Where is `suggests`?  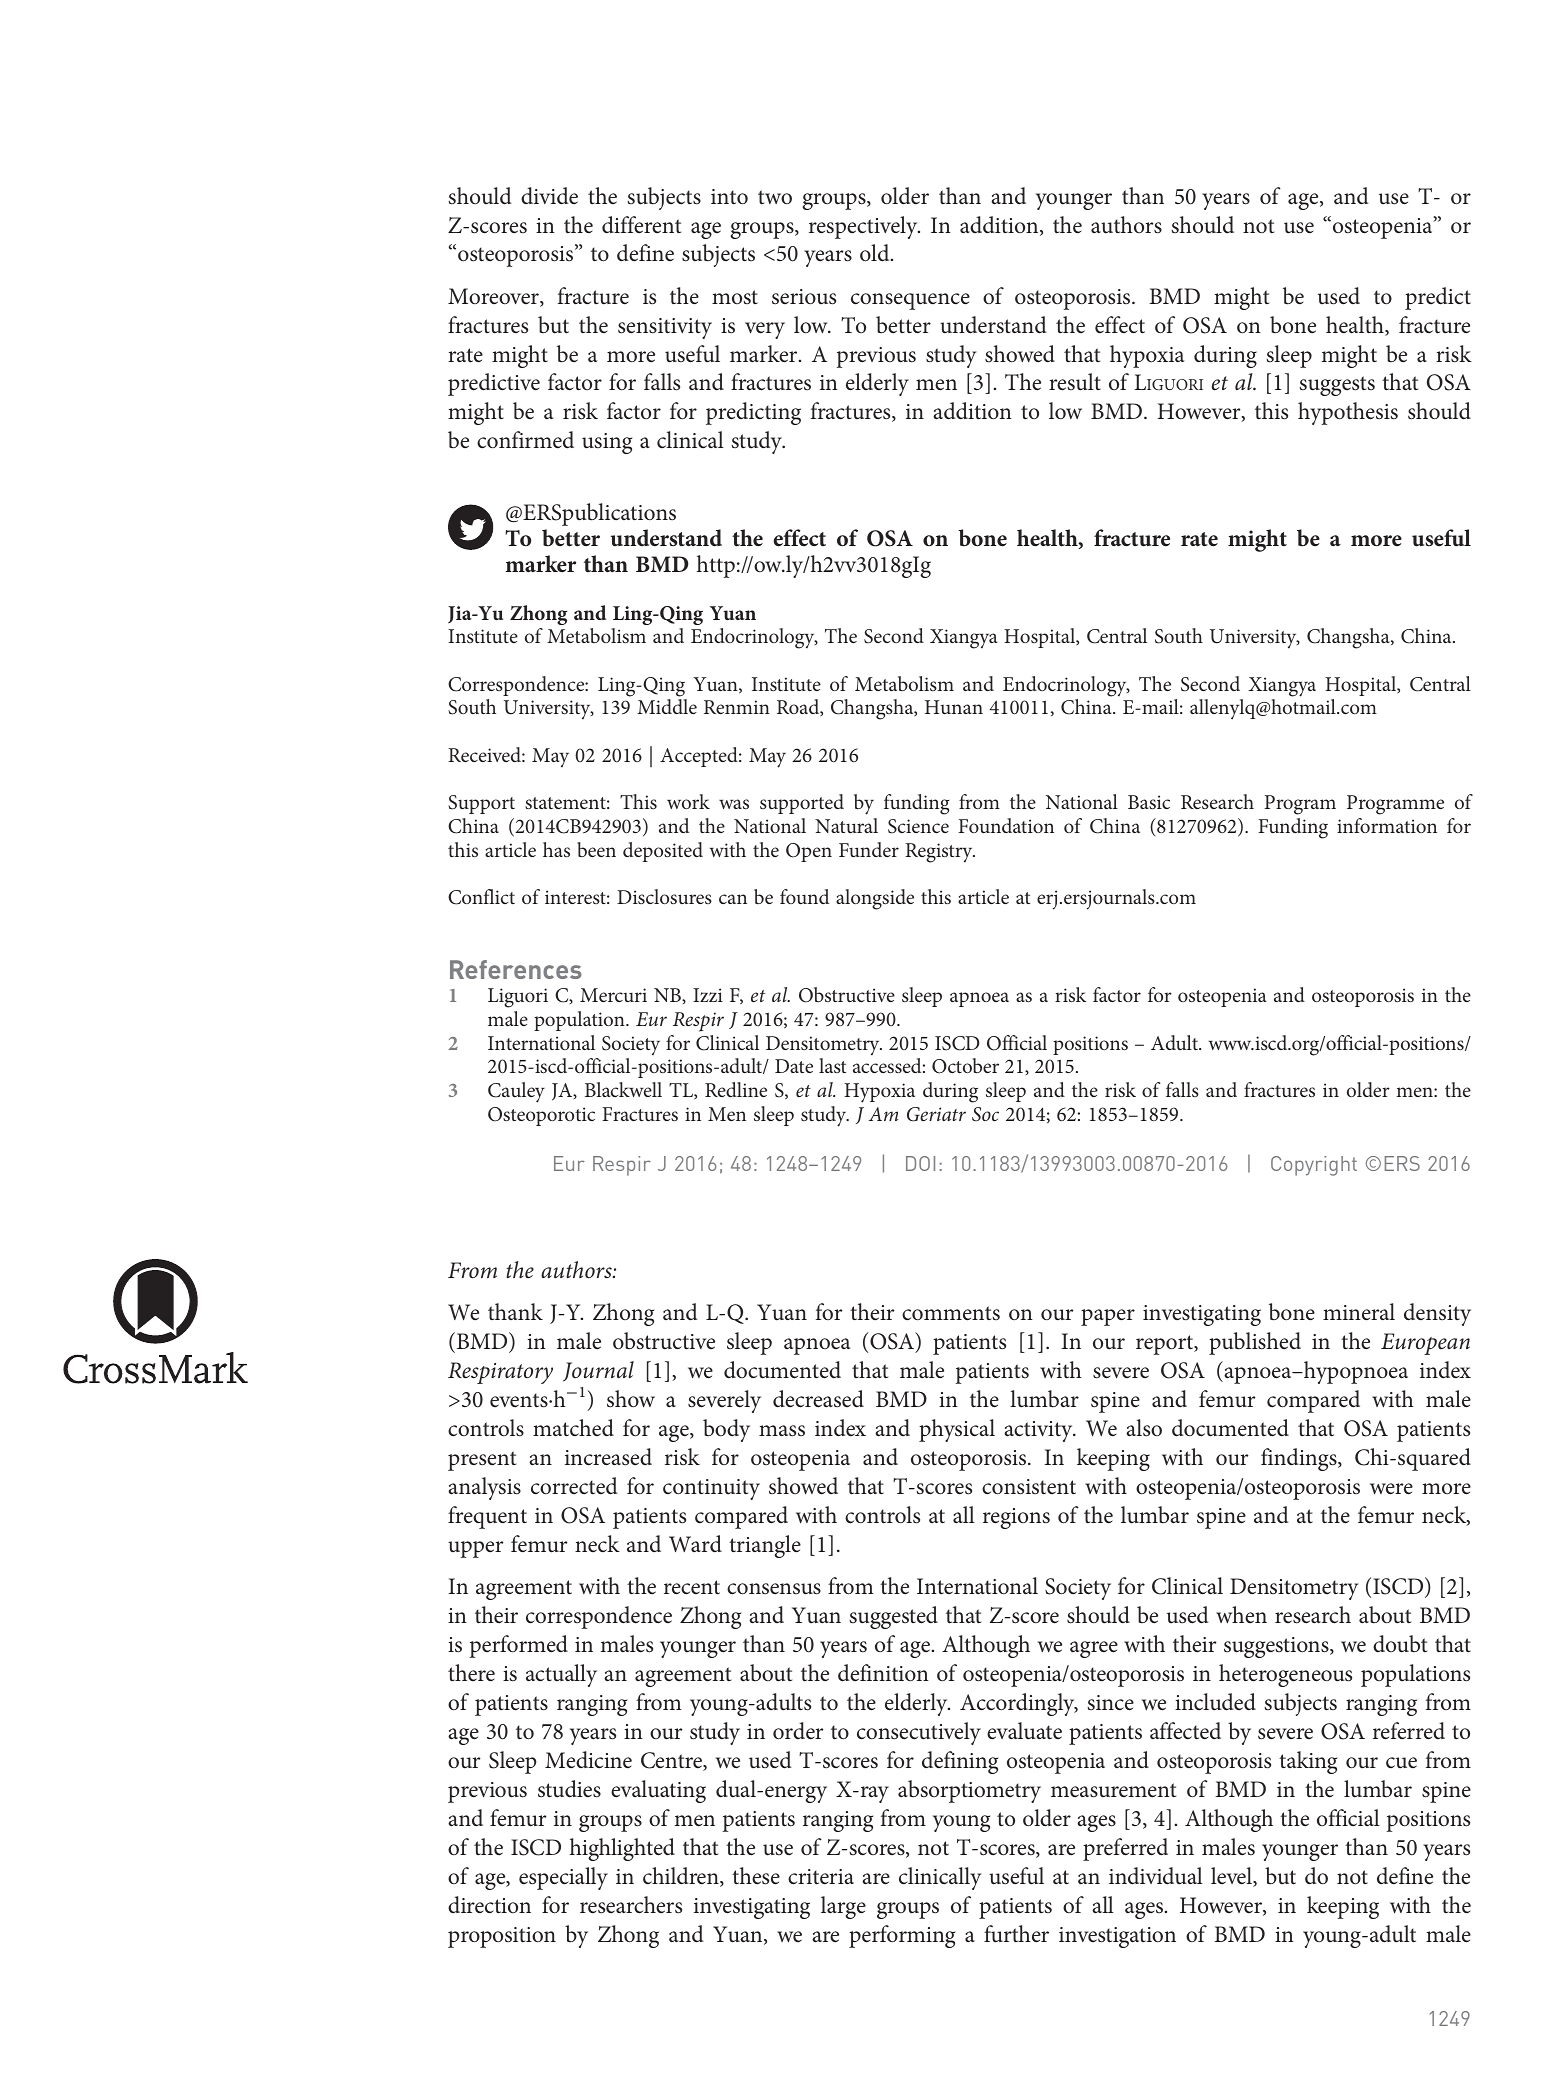
suggests is located at coordinates (1337, 386).
